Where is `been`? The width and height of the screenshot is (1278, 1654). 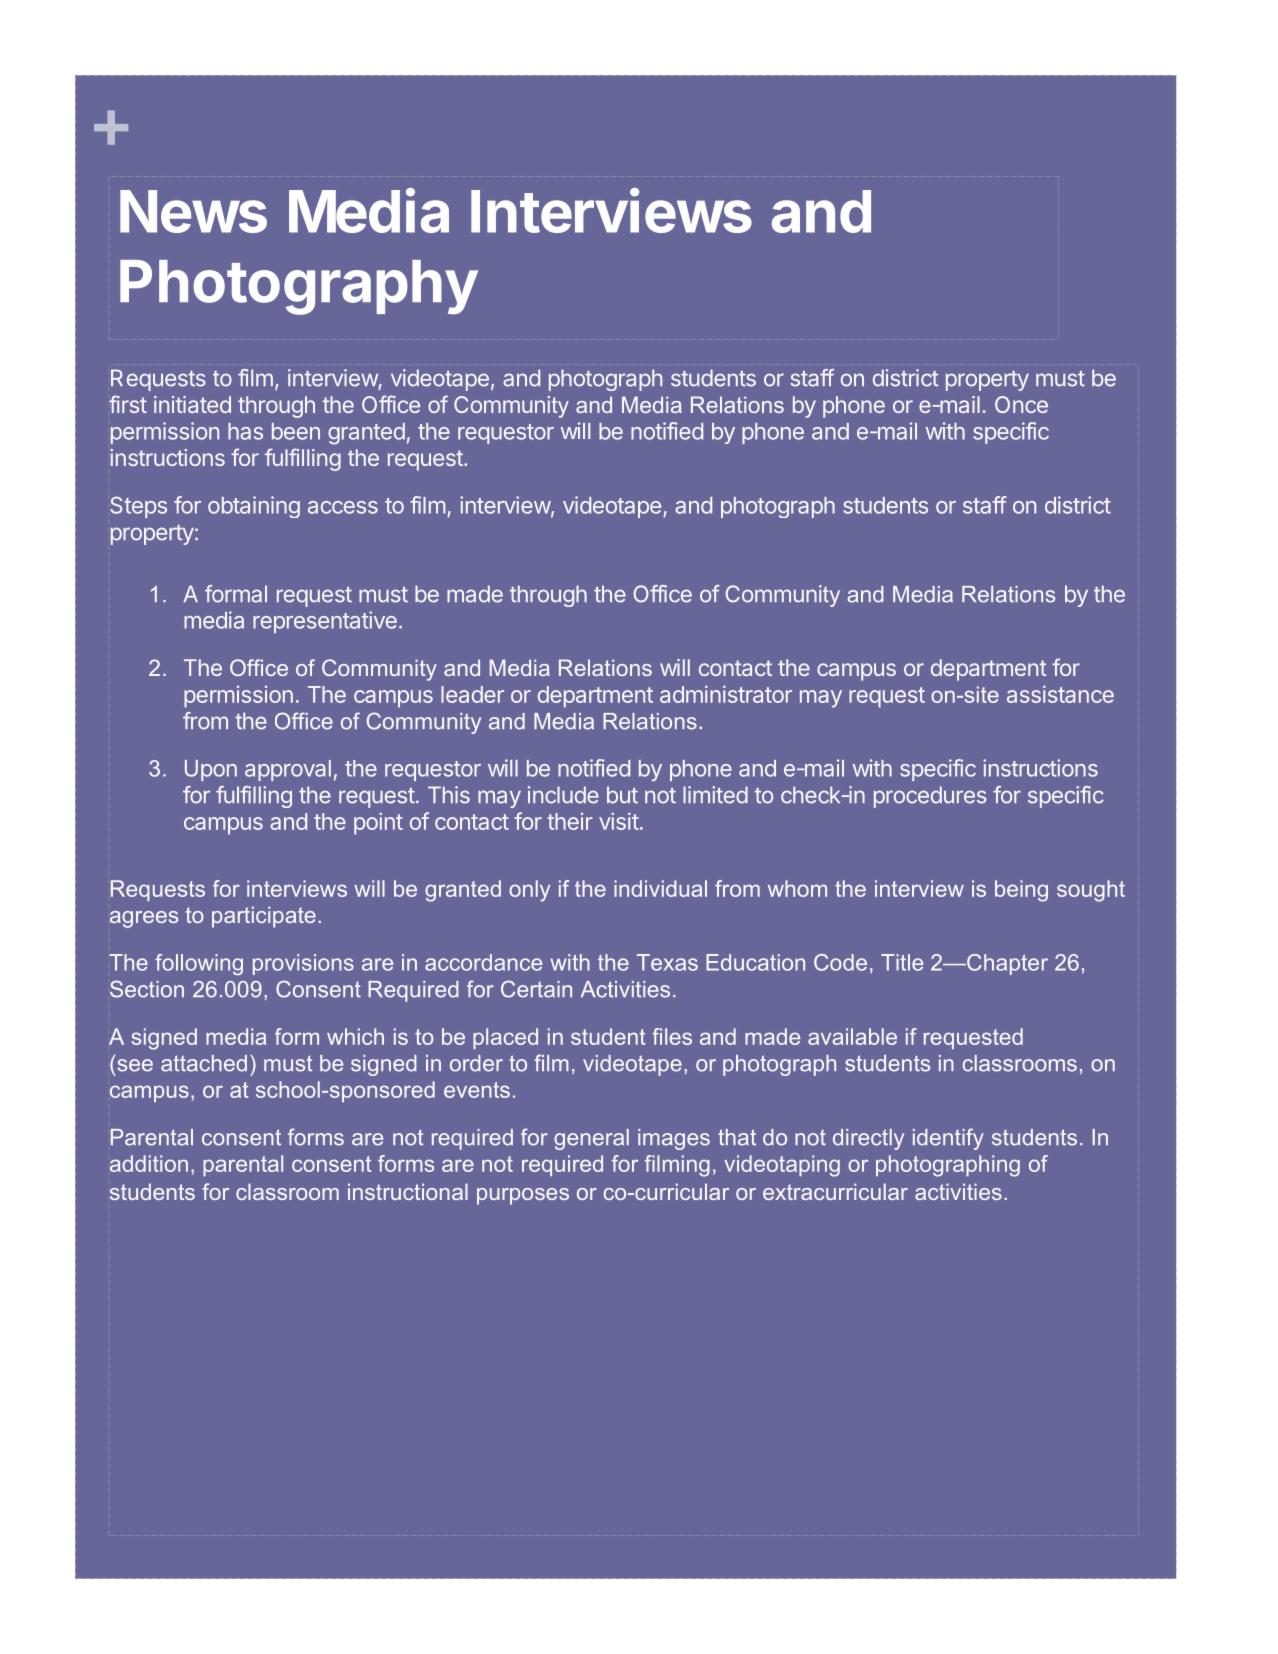
been is located at coordinates (296, 431).
